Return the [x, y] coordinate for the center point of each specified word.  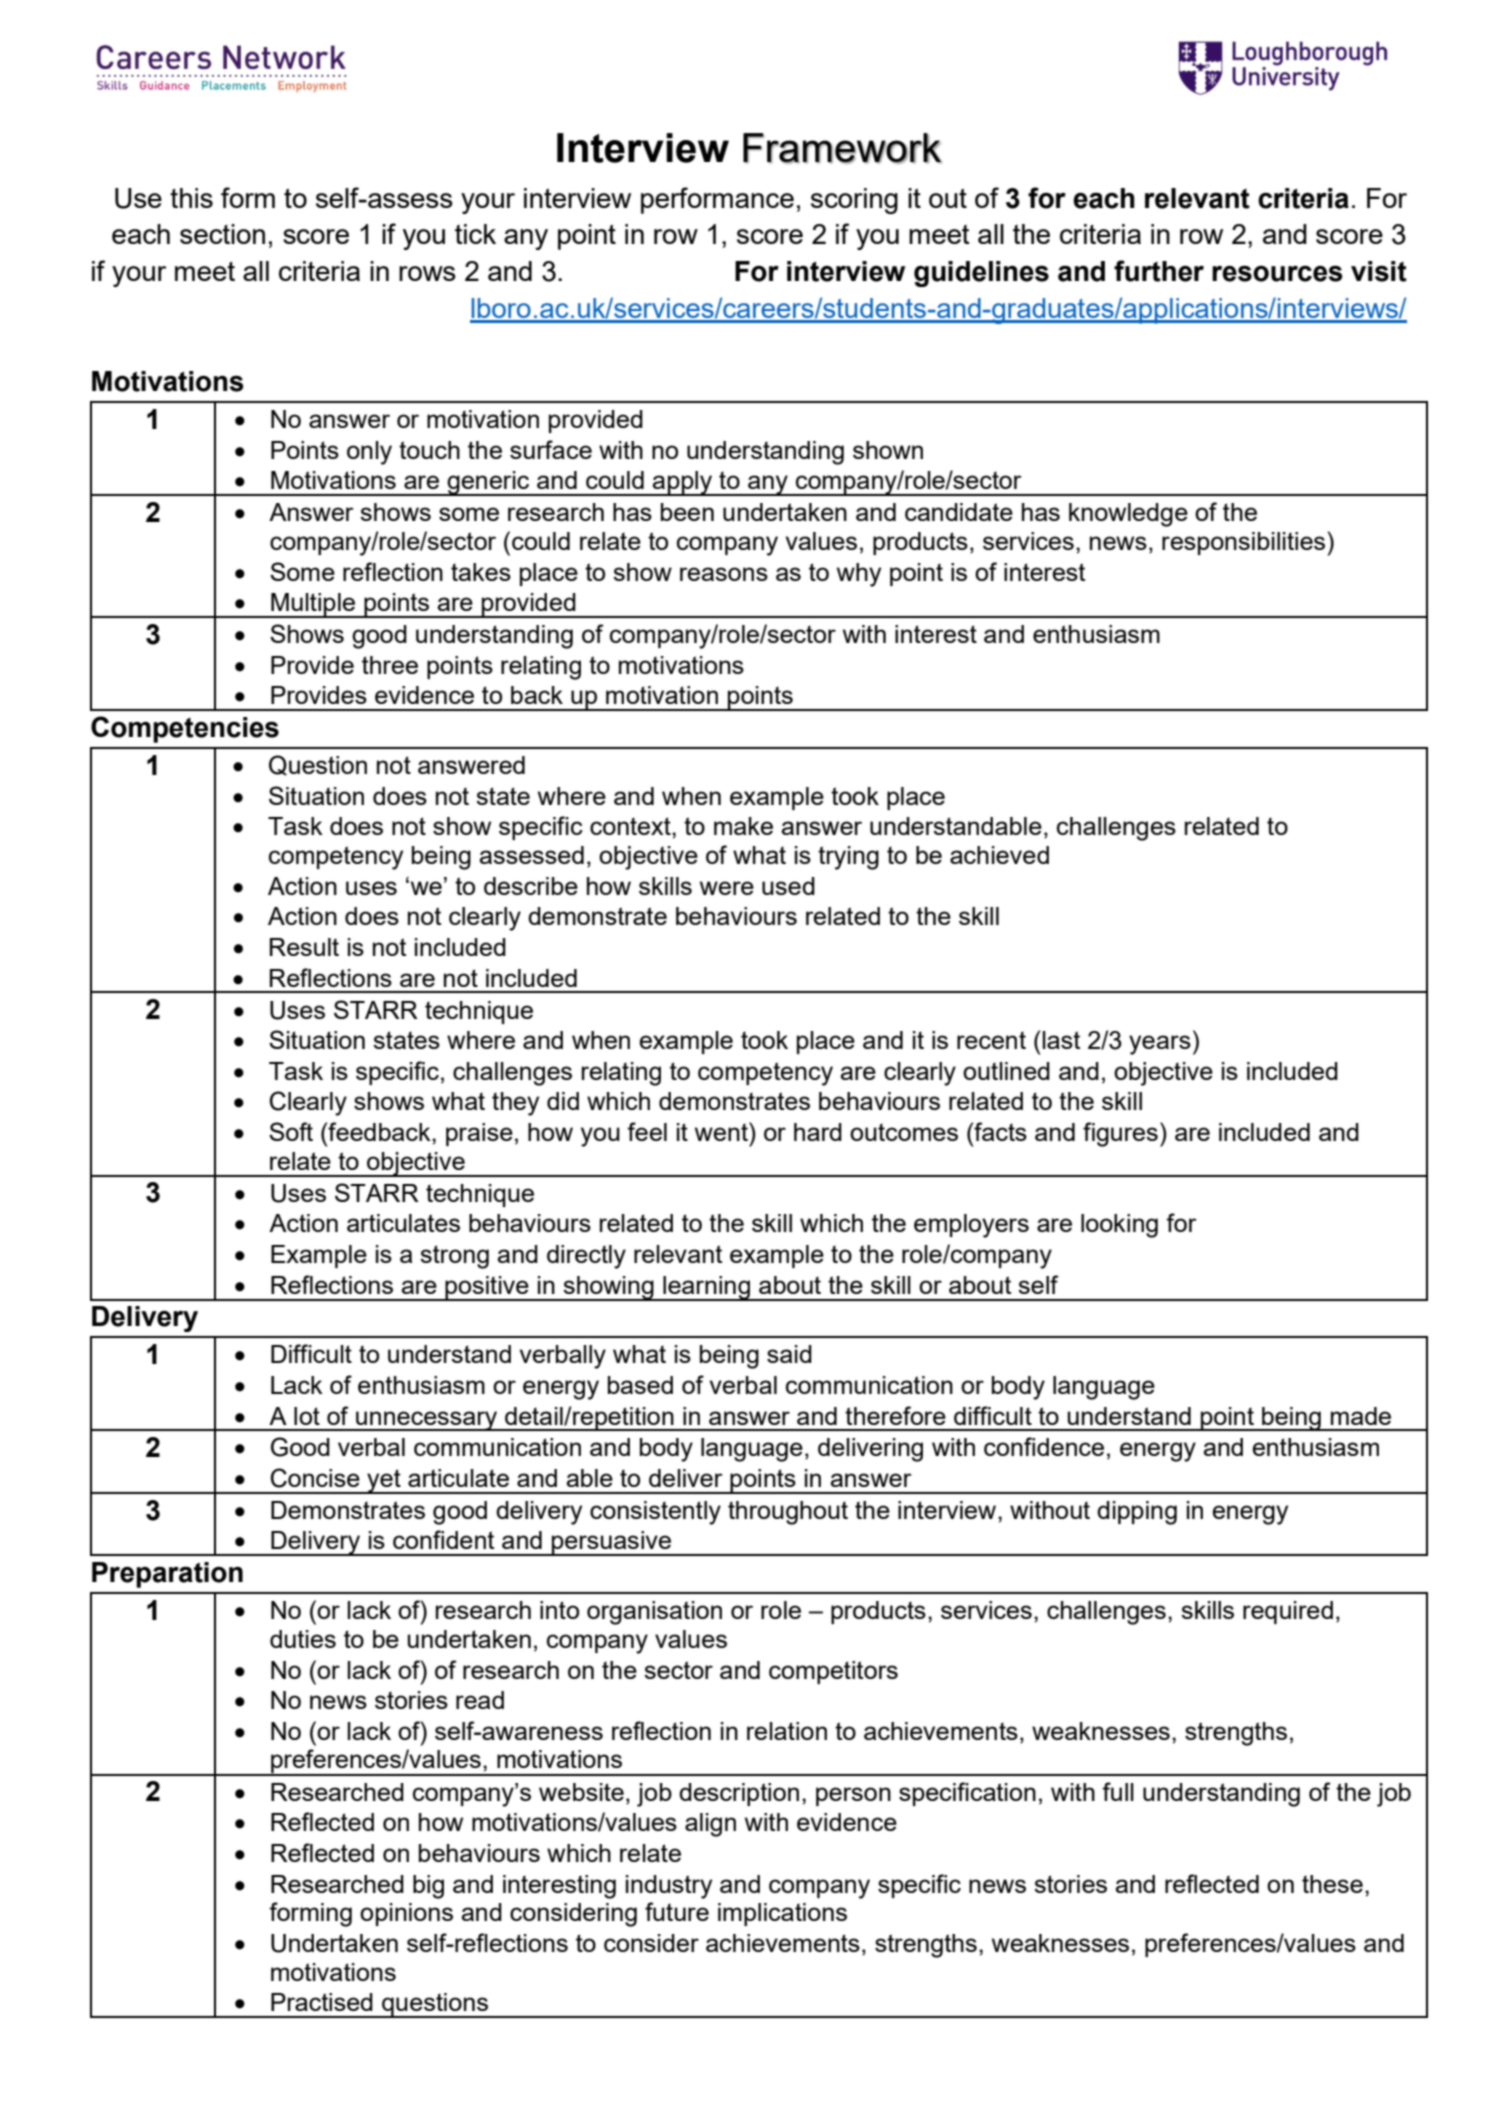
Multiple [313, 605]
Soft [291, 1131]
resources [1277, 273]
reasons [724, 574]
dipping [1137, 1513]
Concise [315, 1478]
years [1160, 1045]
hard [818, 1132]
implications [782, 1914]
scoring [854, 201]
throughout [788, 1513]
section [222, 234]
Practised [322, 2002]
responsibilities [1245, 544]
